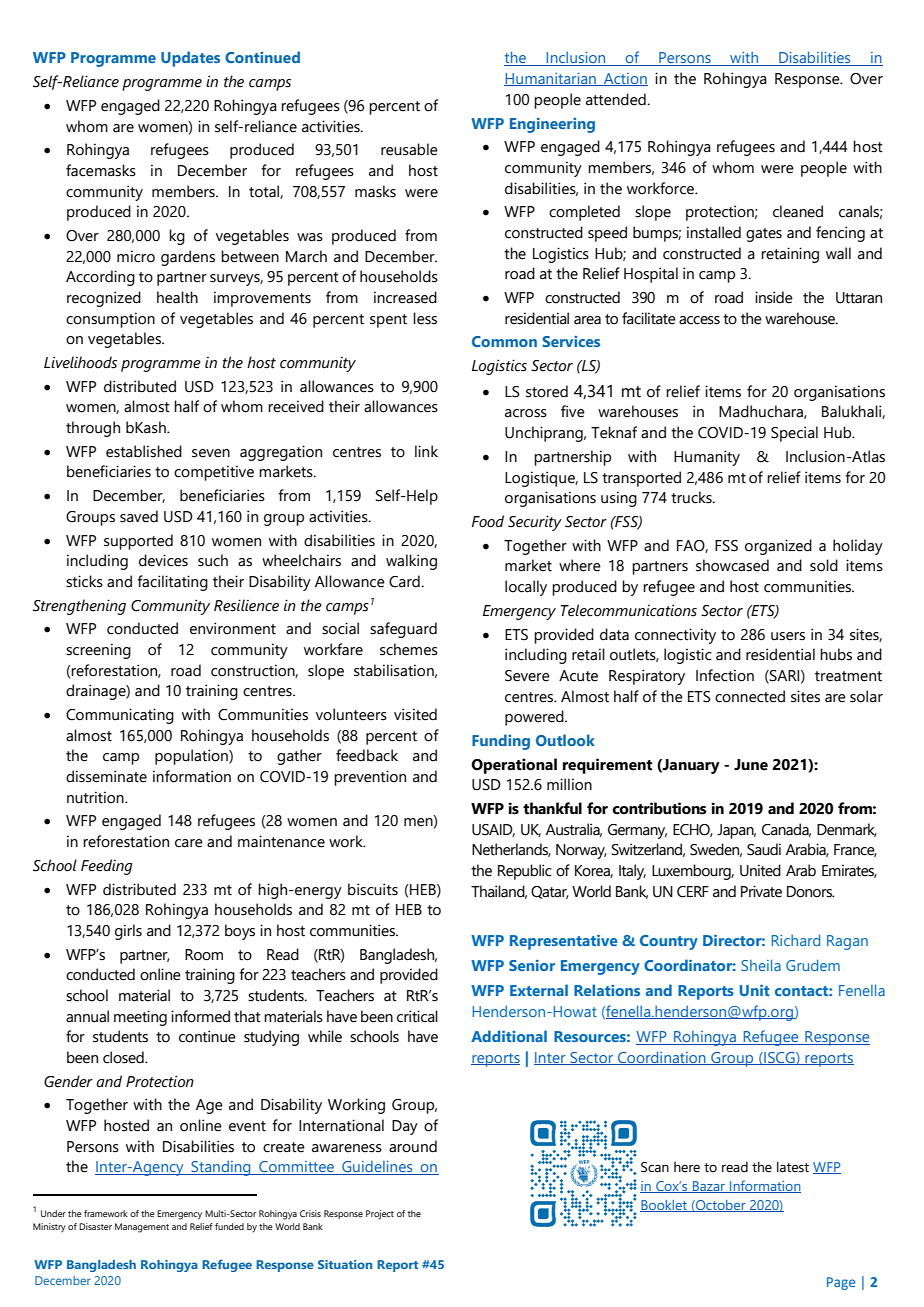  What do you see at coordinates (761, 965) in the document?
I see `Sheila` at bounding box center [761, 965].
